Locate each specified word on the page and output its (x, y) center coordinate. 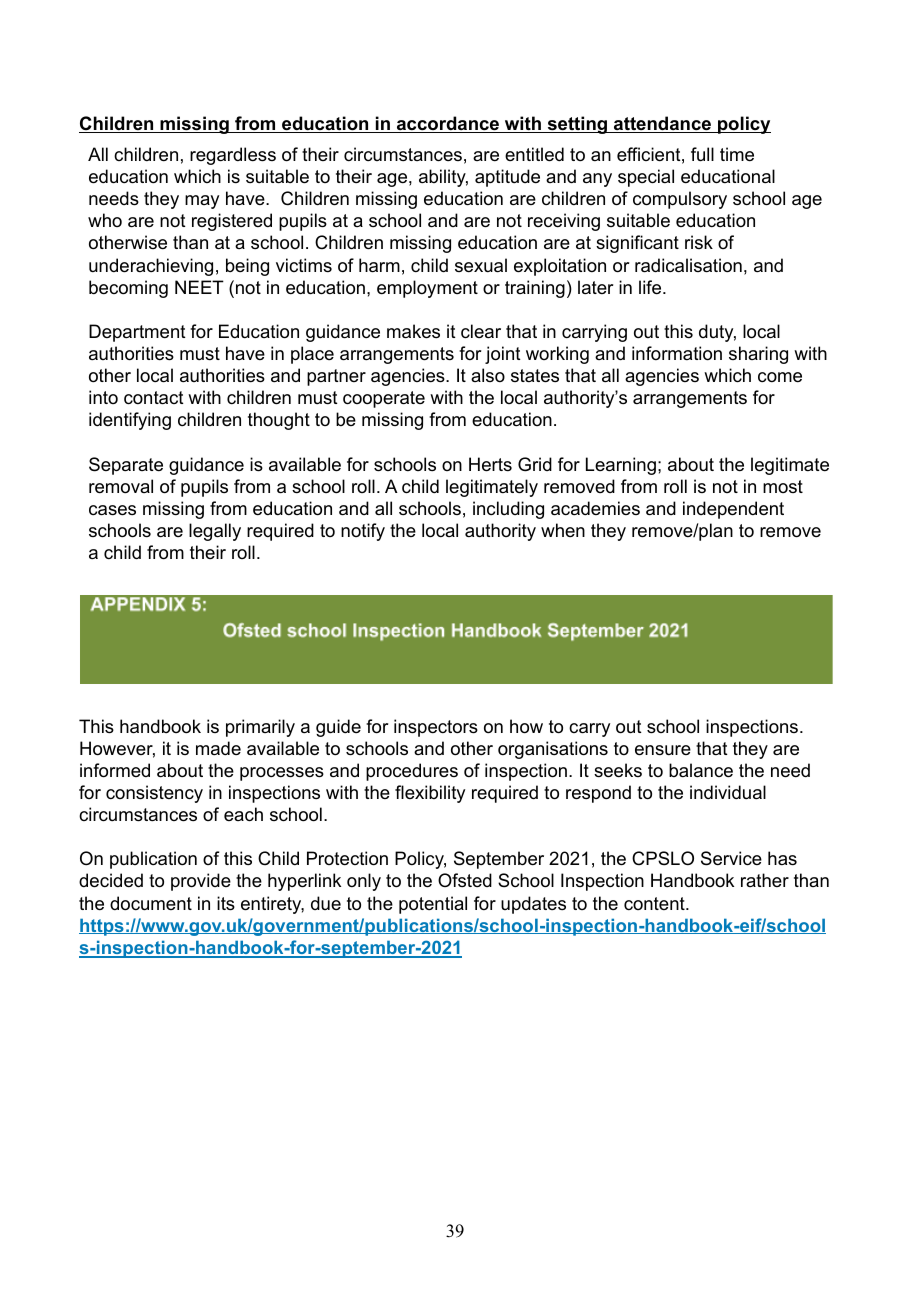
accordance (447, 124)
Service (731, 858)
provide (201, 882)
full (702, 154)
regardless (233, 156)
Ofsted (465, 880)
